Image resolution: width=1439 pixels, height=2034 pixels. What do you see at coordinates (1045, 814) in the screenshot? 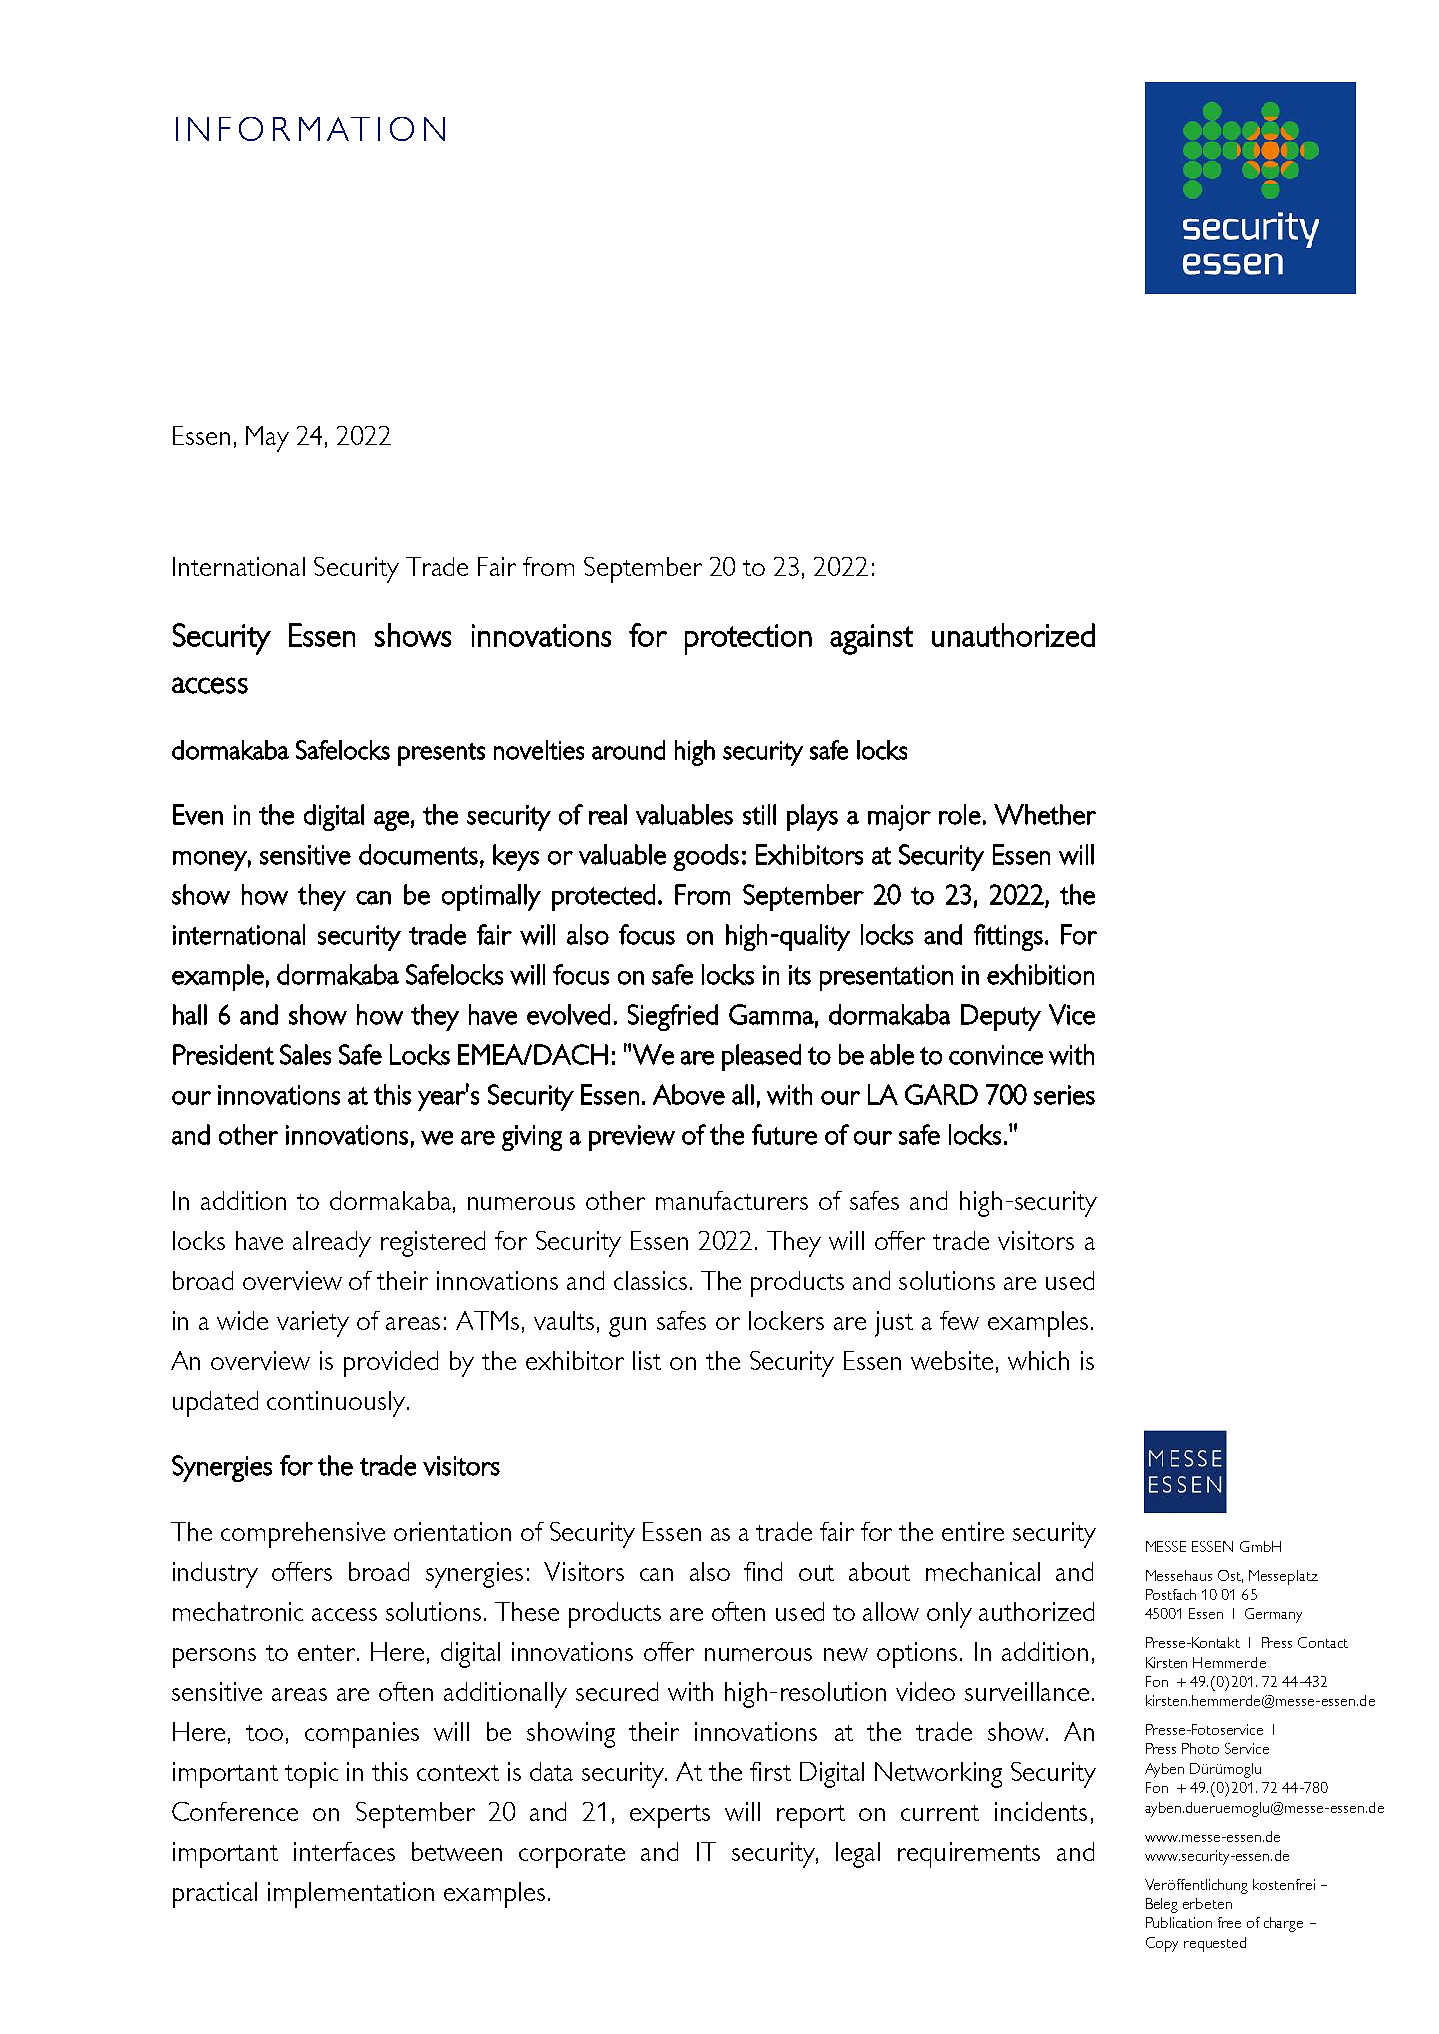
I see `Whether` at bounding box center [1045, 814].
